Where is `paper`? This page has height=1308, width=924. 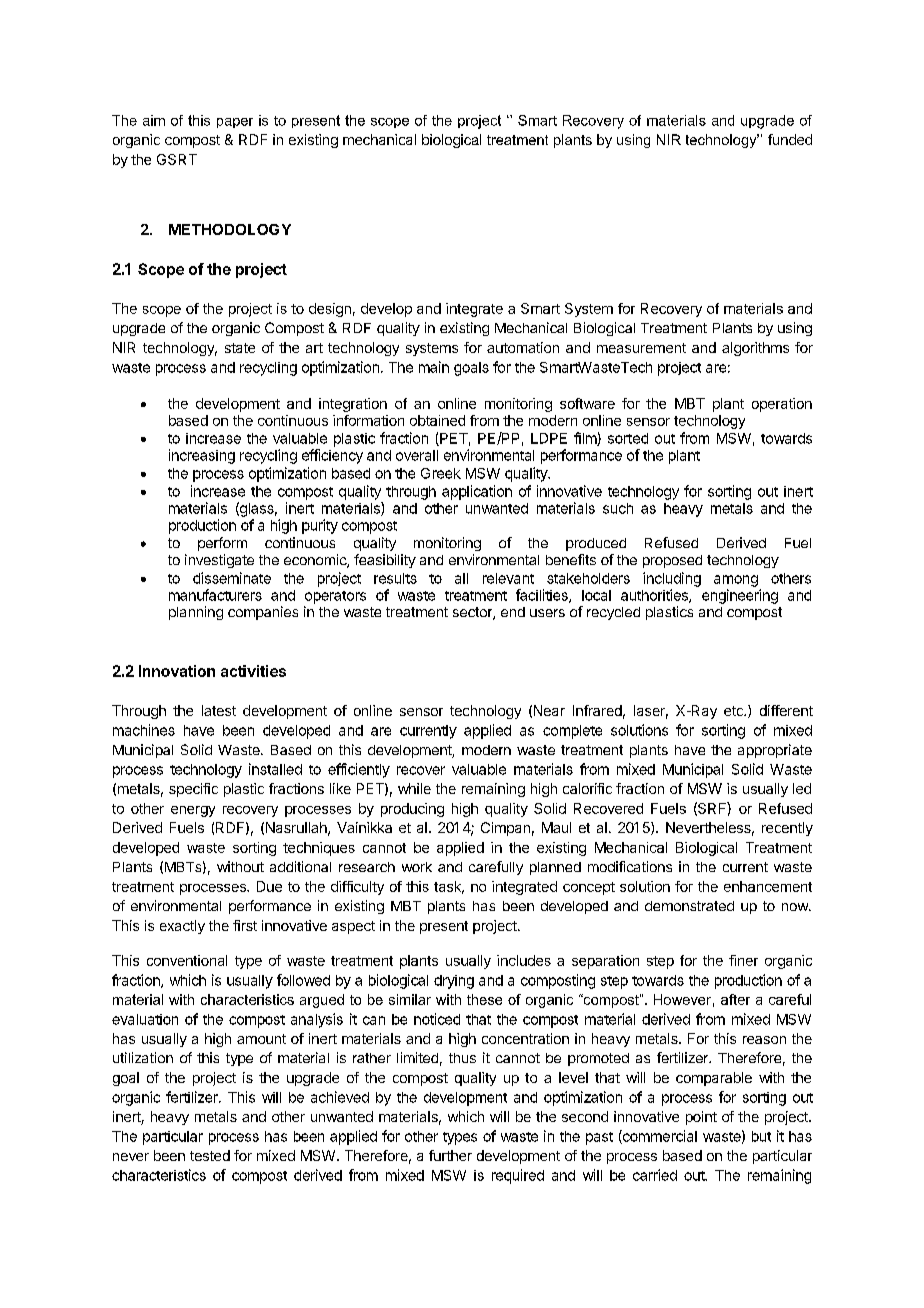 paper is located at coordinates (235, 123).
